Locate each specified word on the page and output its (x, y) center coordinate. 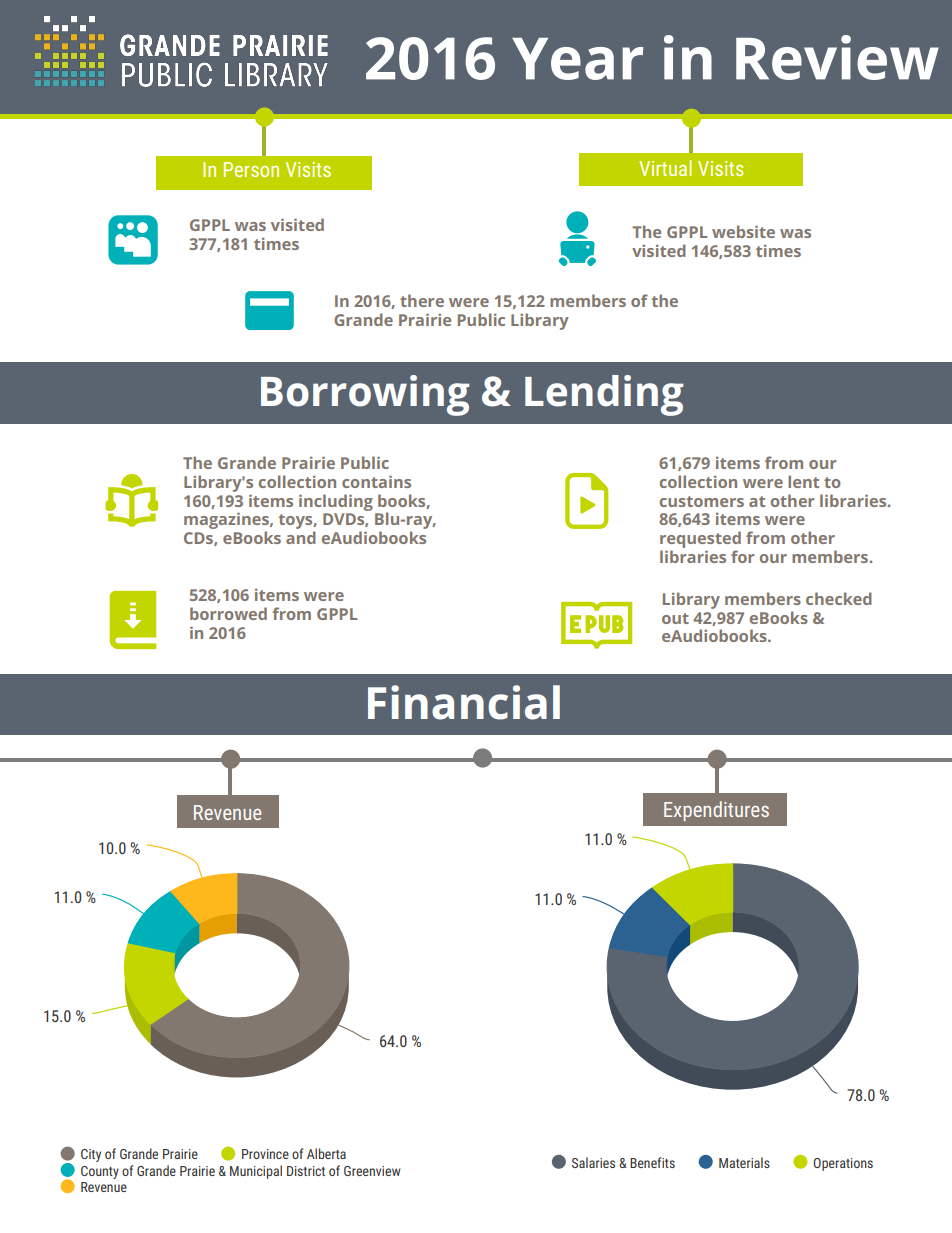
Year (577, 59)
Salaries (593, 1162)
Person (251, 169)
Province (265, 1154)
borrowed (228, 613)
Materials (744, 1162)
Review (837, 57)
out (675, 618)
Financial (464, 702)
